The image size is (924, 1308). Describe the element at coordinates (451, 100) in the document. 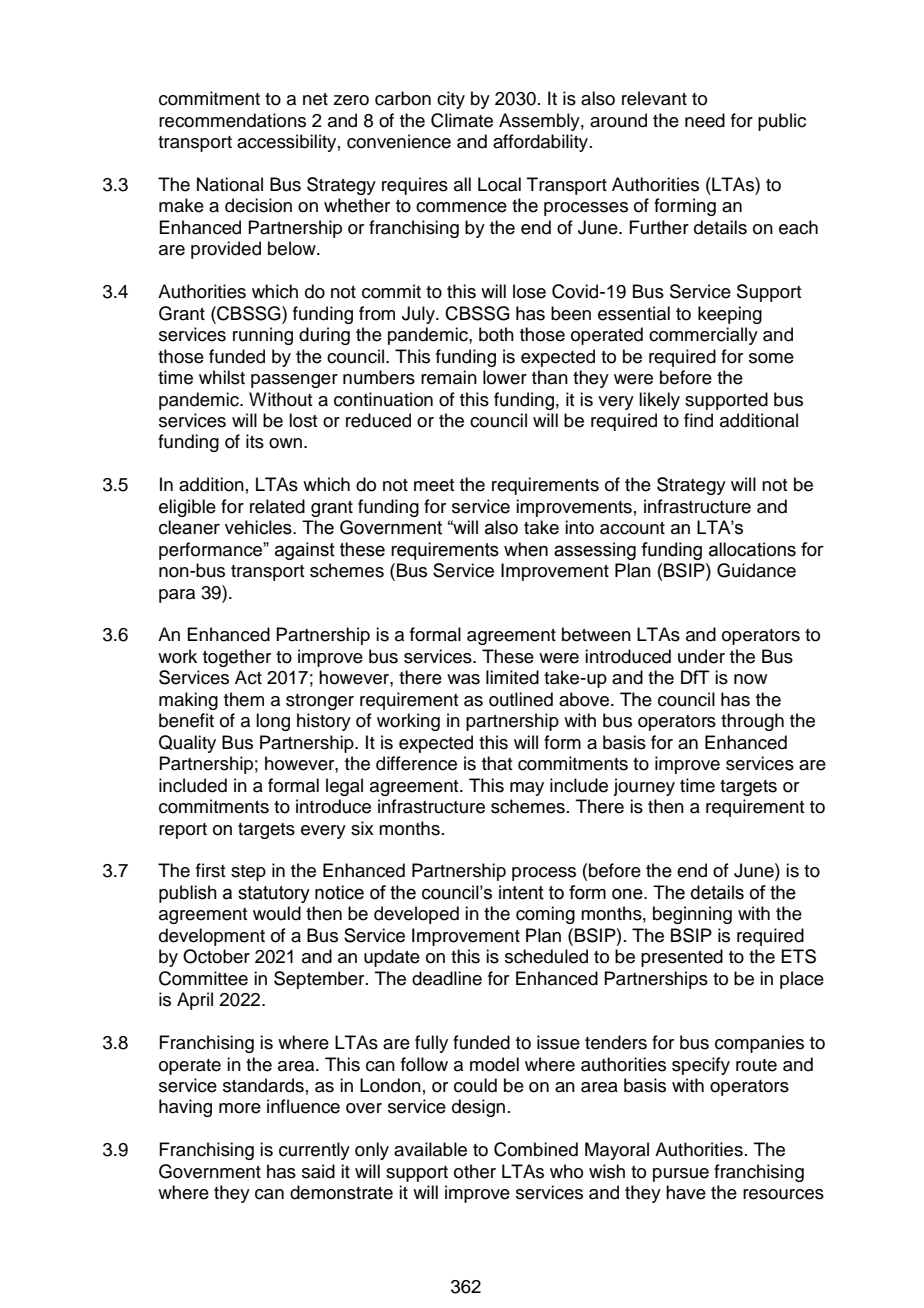

I see `city` at that location.
